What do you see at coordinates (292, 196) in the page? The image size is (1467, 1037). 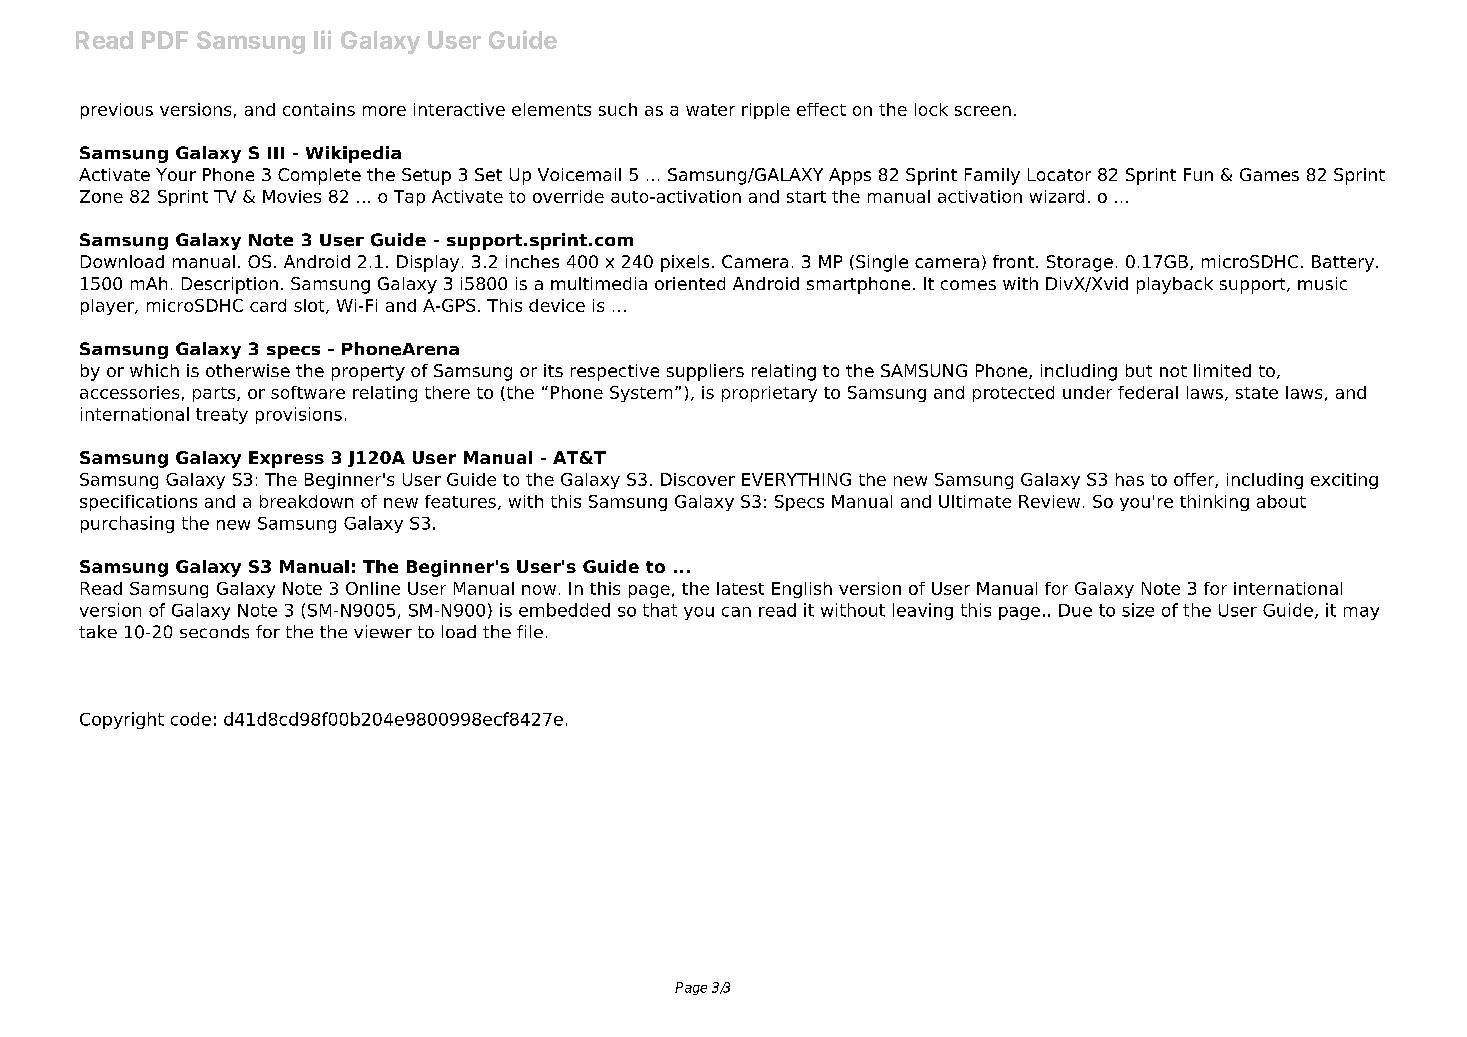 I see `Movies` at bounding box center [292, 196].
